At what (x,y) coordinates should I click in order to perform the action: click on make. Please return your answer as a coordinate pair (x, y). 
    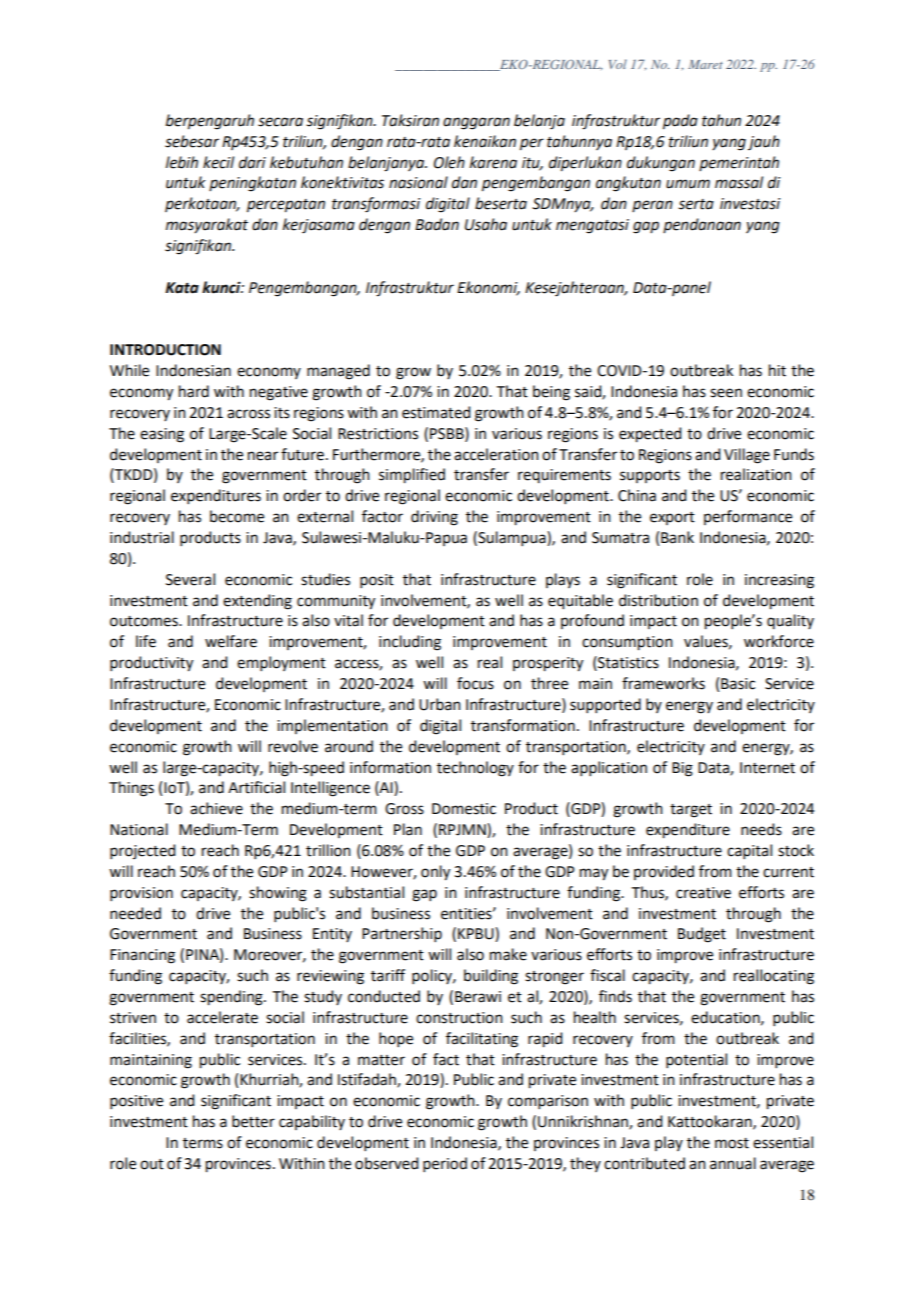
    Looking at the image, I should click on (508, 954).
